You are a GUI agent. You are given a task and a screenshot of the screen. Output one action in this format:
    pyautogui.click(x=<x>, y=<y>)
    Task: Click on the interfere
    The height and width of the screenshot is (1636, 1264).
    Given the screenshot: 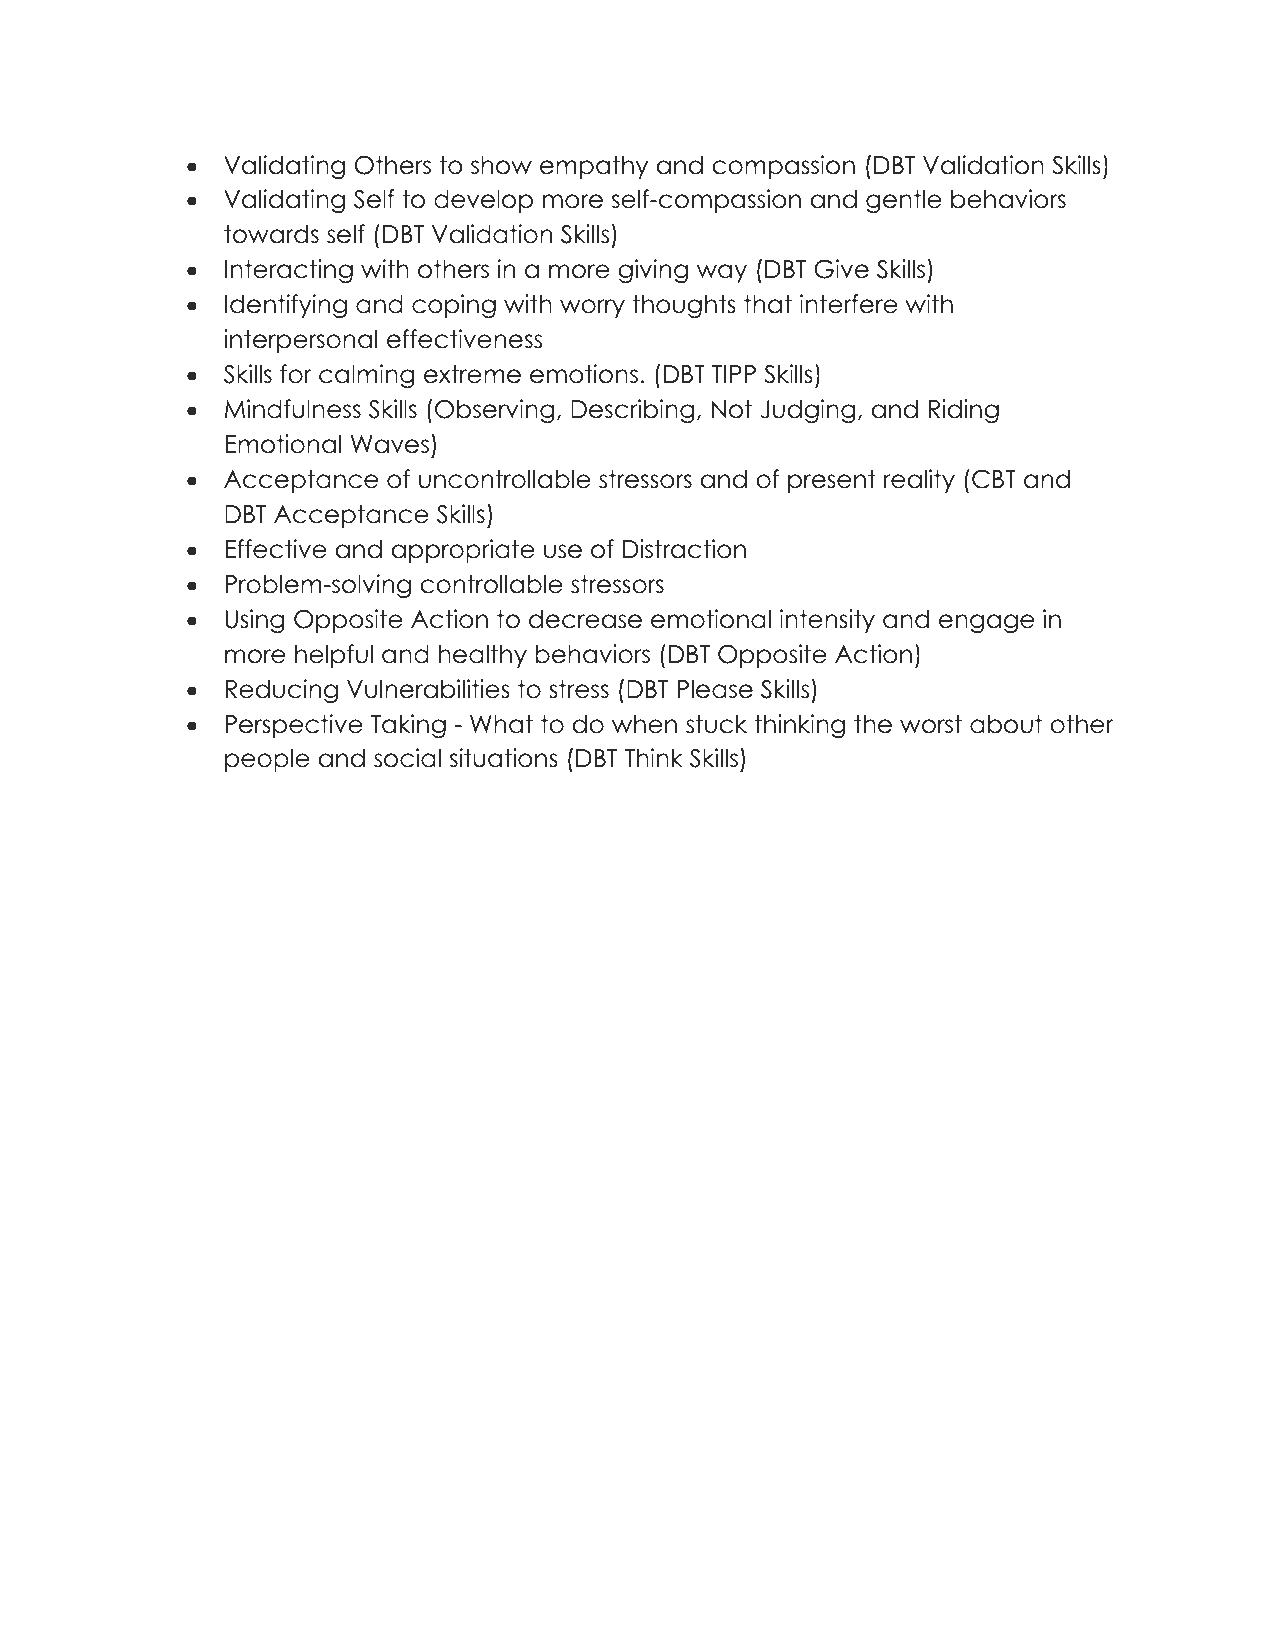 What is the action you would take?
    pyautogui.click(x=849, y=304)
